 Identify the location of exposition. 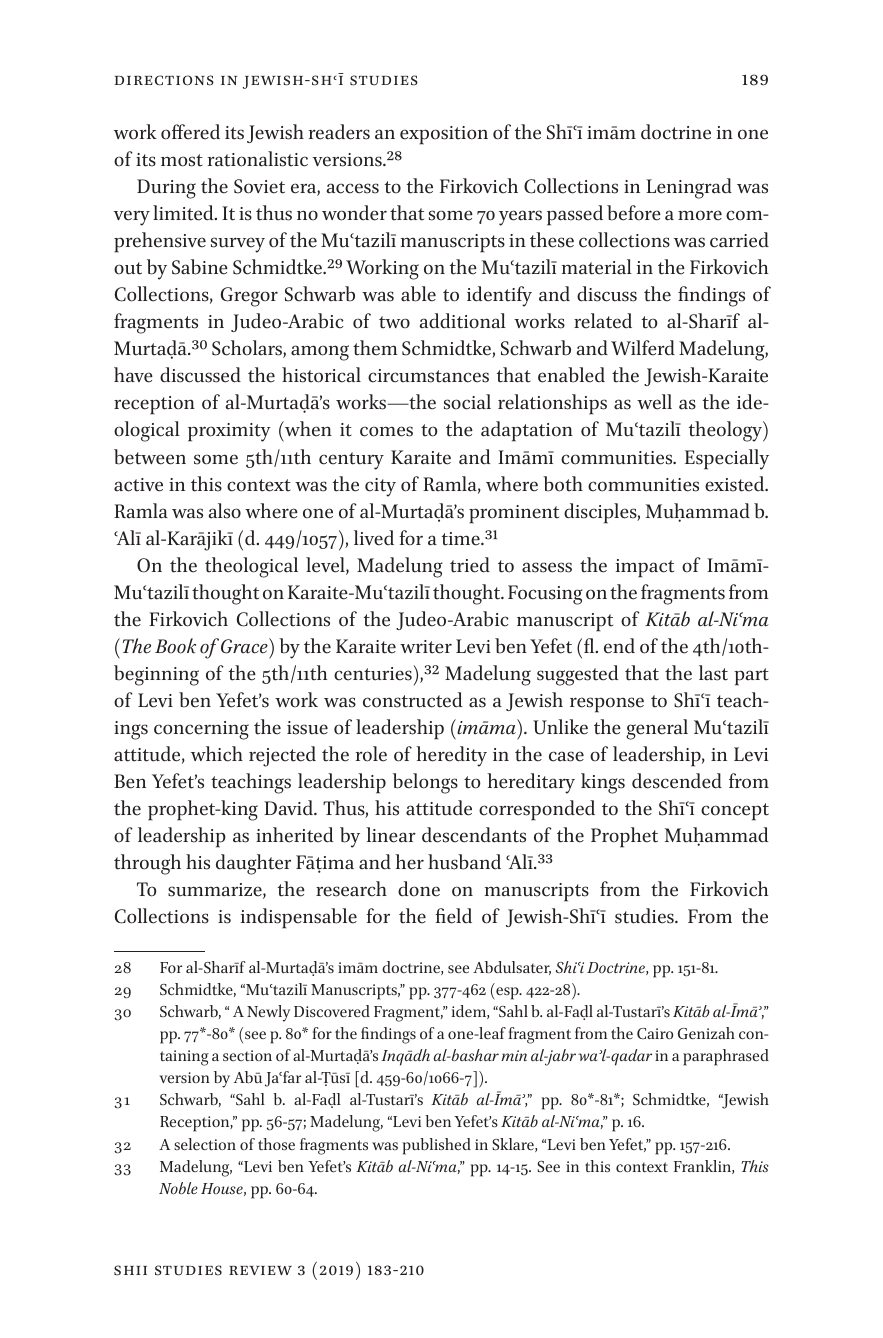
(444, 135).
